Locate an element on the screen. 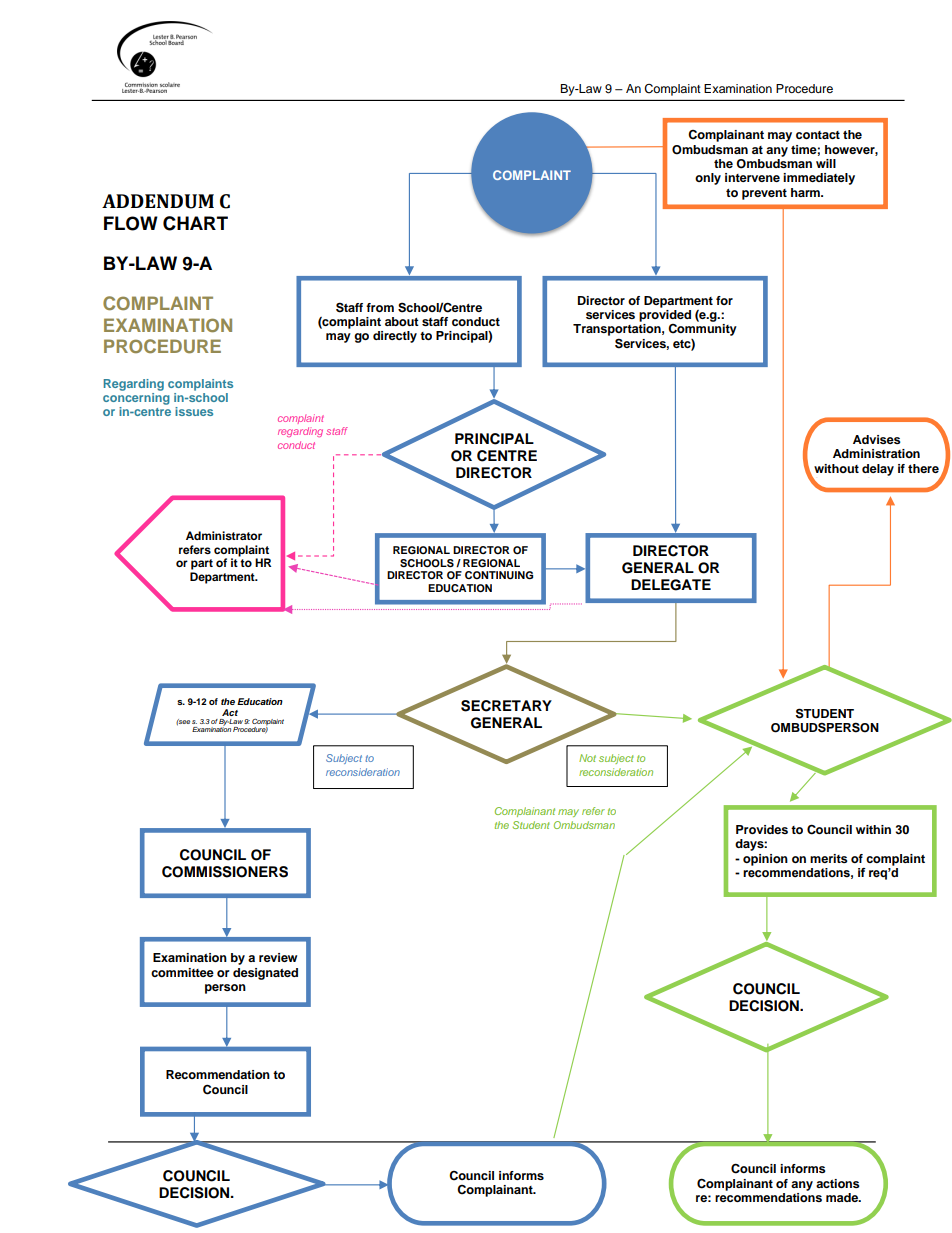 The image size is (952, 1233). only is located at coordinates (708, 179).
